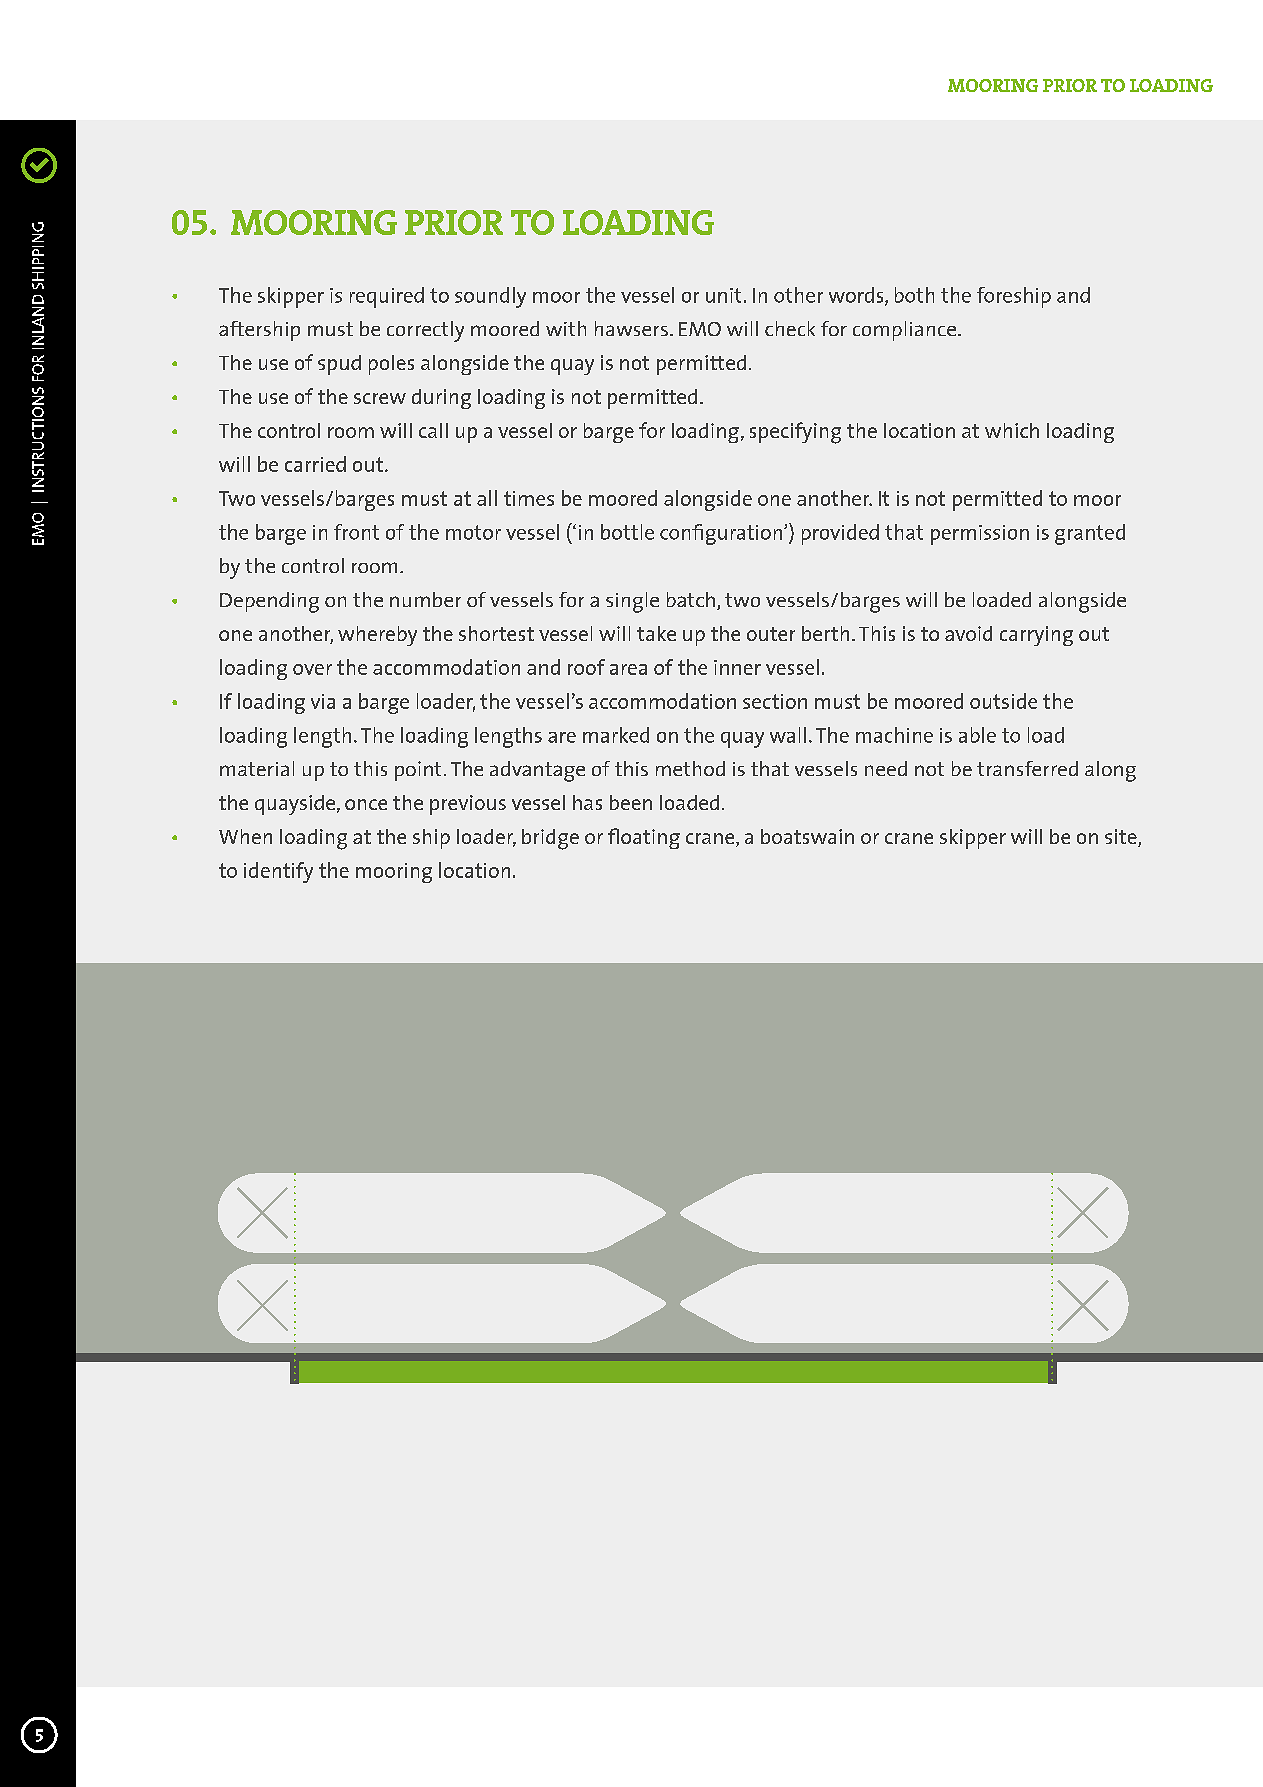 The image size is (1263, 1787). What do you see at coordinates (644, 838) in the screenshot?
I see `floating` at bounding box center [644, 838].
